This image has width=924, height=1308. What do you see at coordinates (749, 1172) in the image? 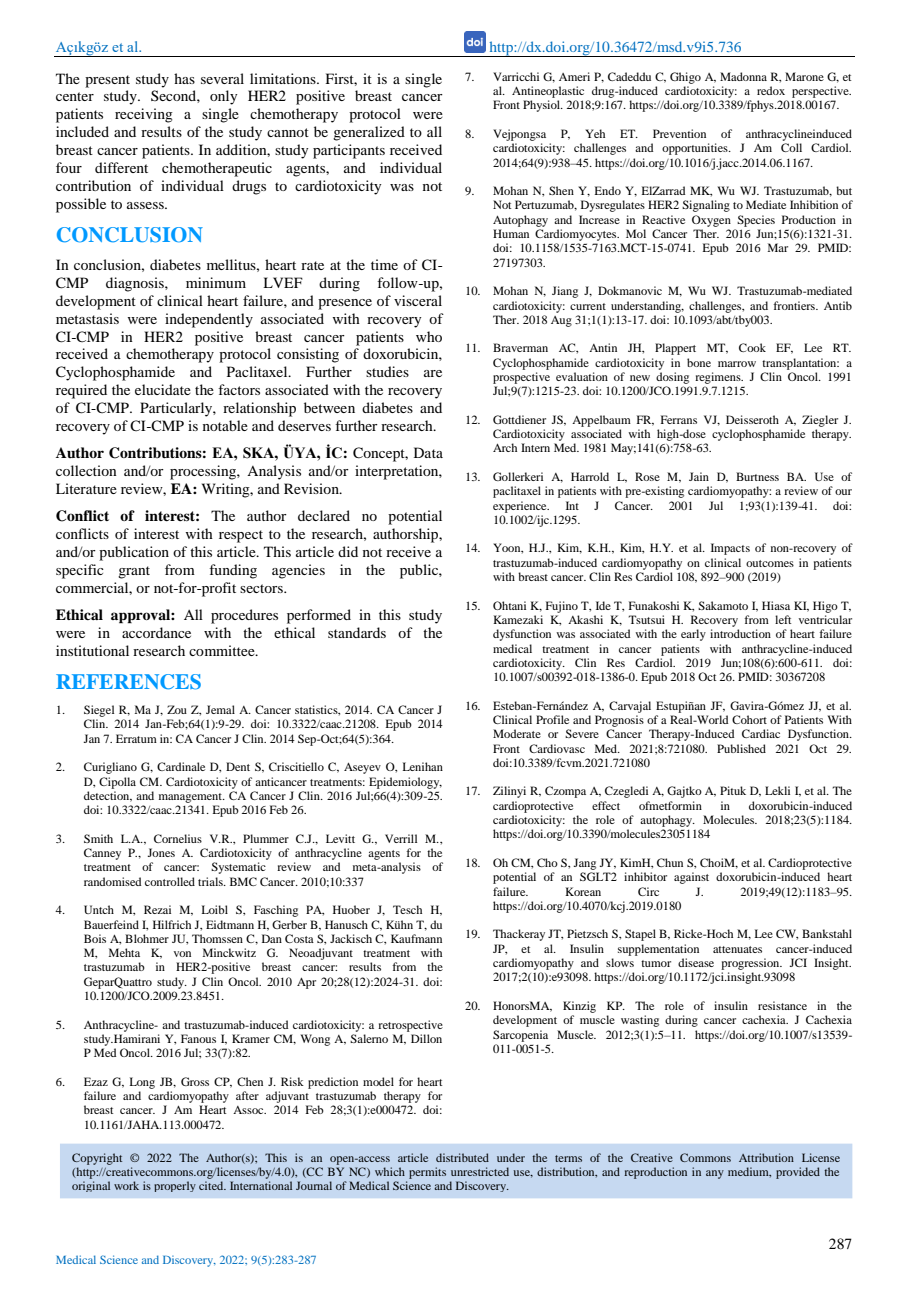
I see `medium` at bounding box center [749, 1172].
